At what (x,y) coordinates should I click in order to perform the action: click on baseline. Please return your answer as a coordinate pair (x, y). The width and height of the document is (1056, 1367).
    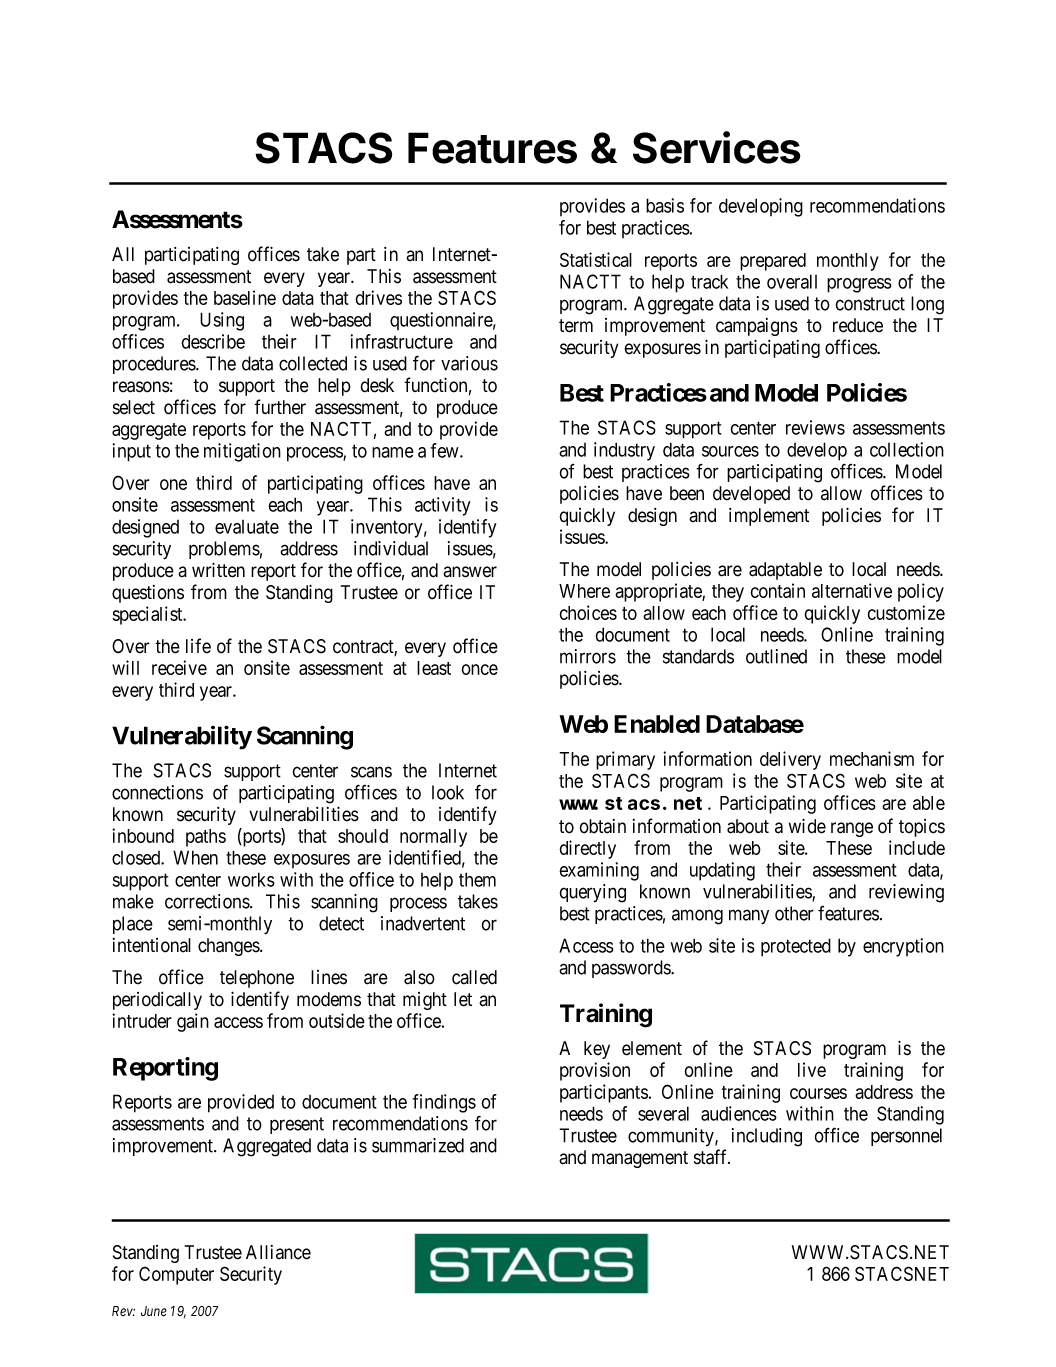
    Looking at the image, I should click on (245, 297).
